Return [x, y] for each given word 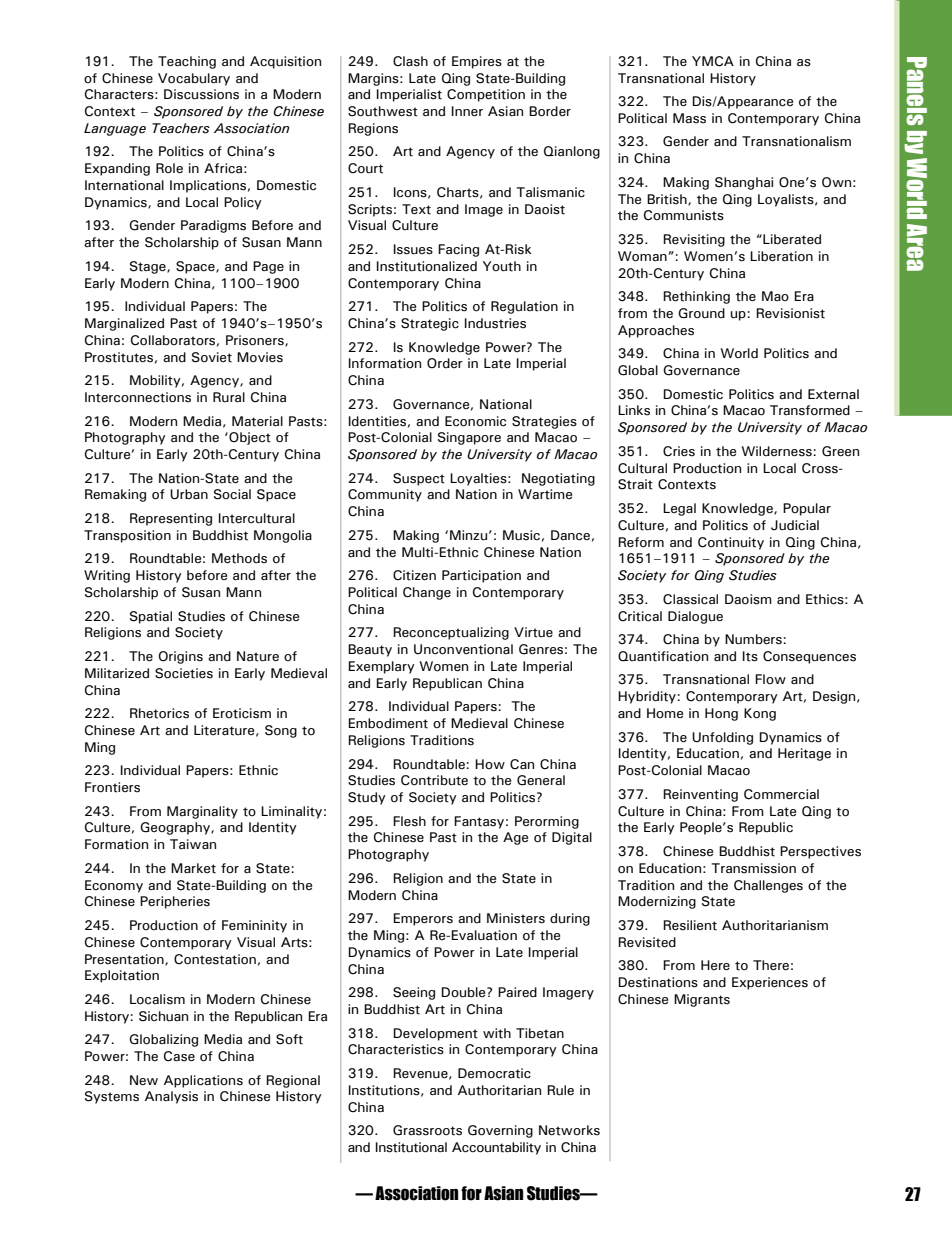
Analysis [171, 1097]
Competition [486, 95]
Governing [500, 1131]
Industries [495, 323]
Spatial [151, 617]
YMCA [713, 61]
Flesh [409, 821]
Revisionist [790, 313]
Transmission [754, 868]
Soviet [212, 357]
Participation [481, 576]
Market [193, 868]
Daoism [748, 599]
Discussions [201, 94]
